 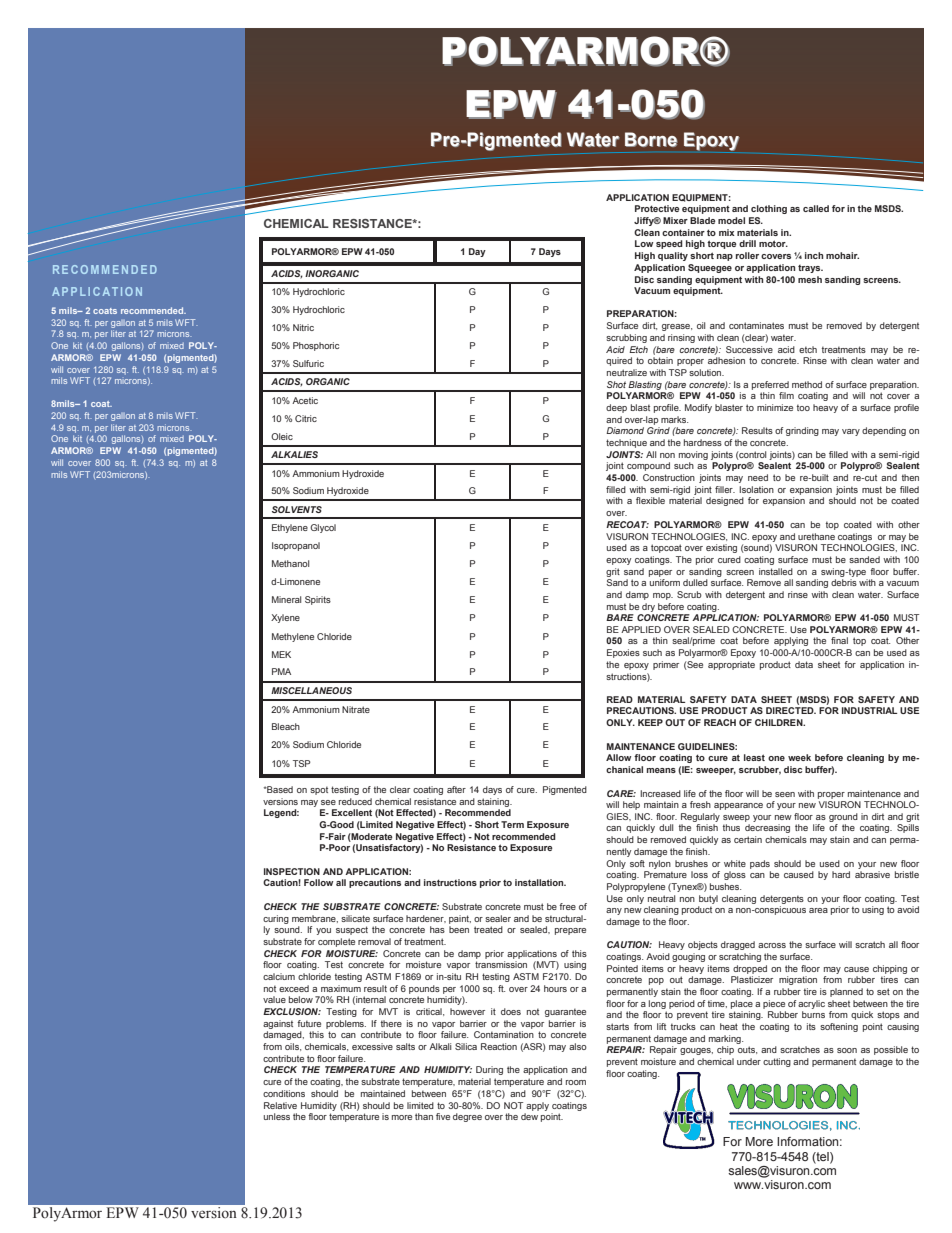 I want to click on free, so click(x=567, y=906).
